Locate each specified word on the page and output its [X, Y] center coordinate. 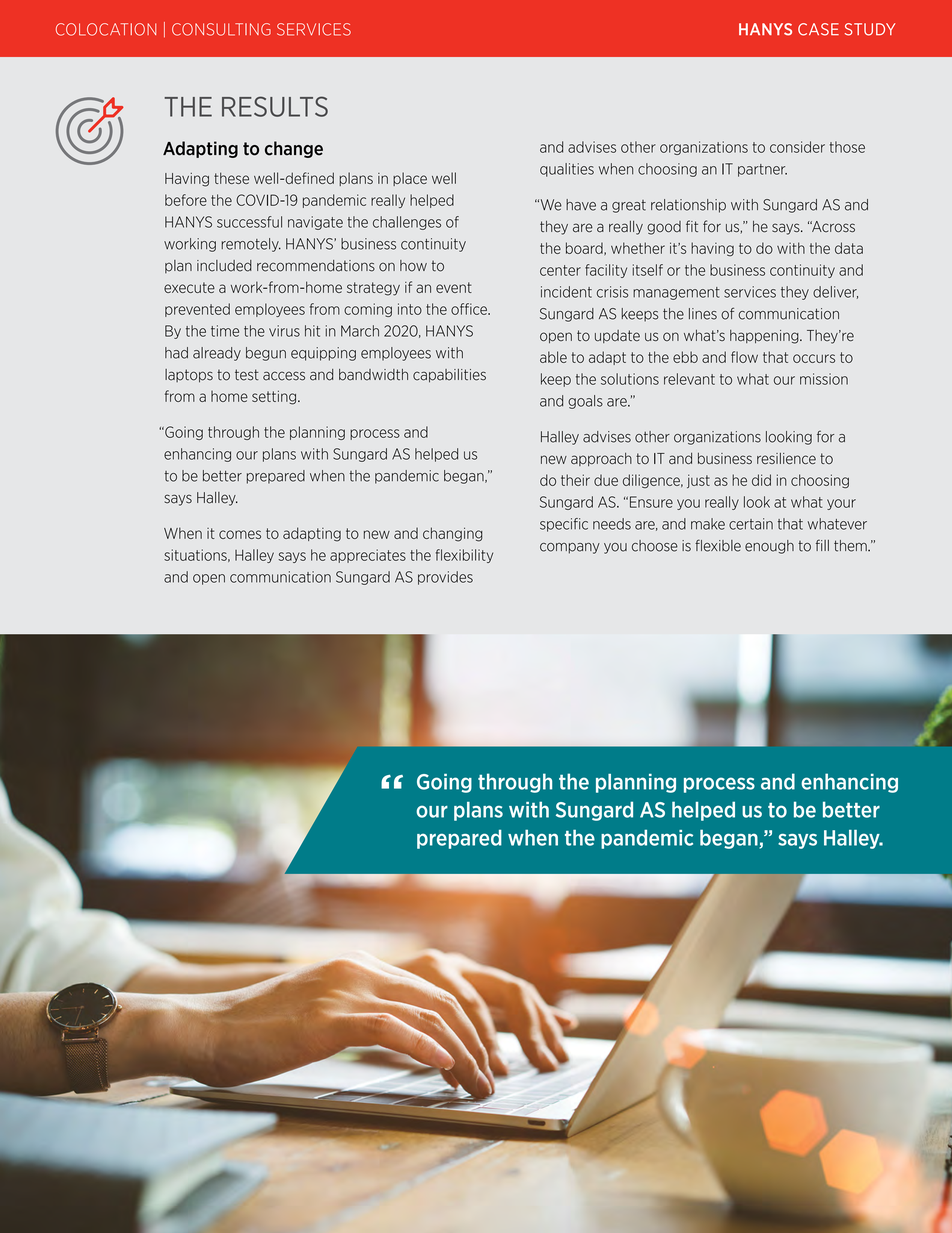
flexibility [464, 556]
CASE [818, 29]
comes [240, 534]
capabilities [449, 376]
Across [832, 227]
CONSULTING [221, 29]
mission [824, 379]
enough [769, 547]
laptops [189, 376]
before [186, 200]
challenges [407, 223]
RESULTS [275, 106]
